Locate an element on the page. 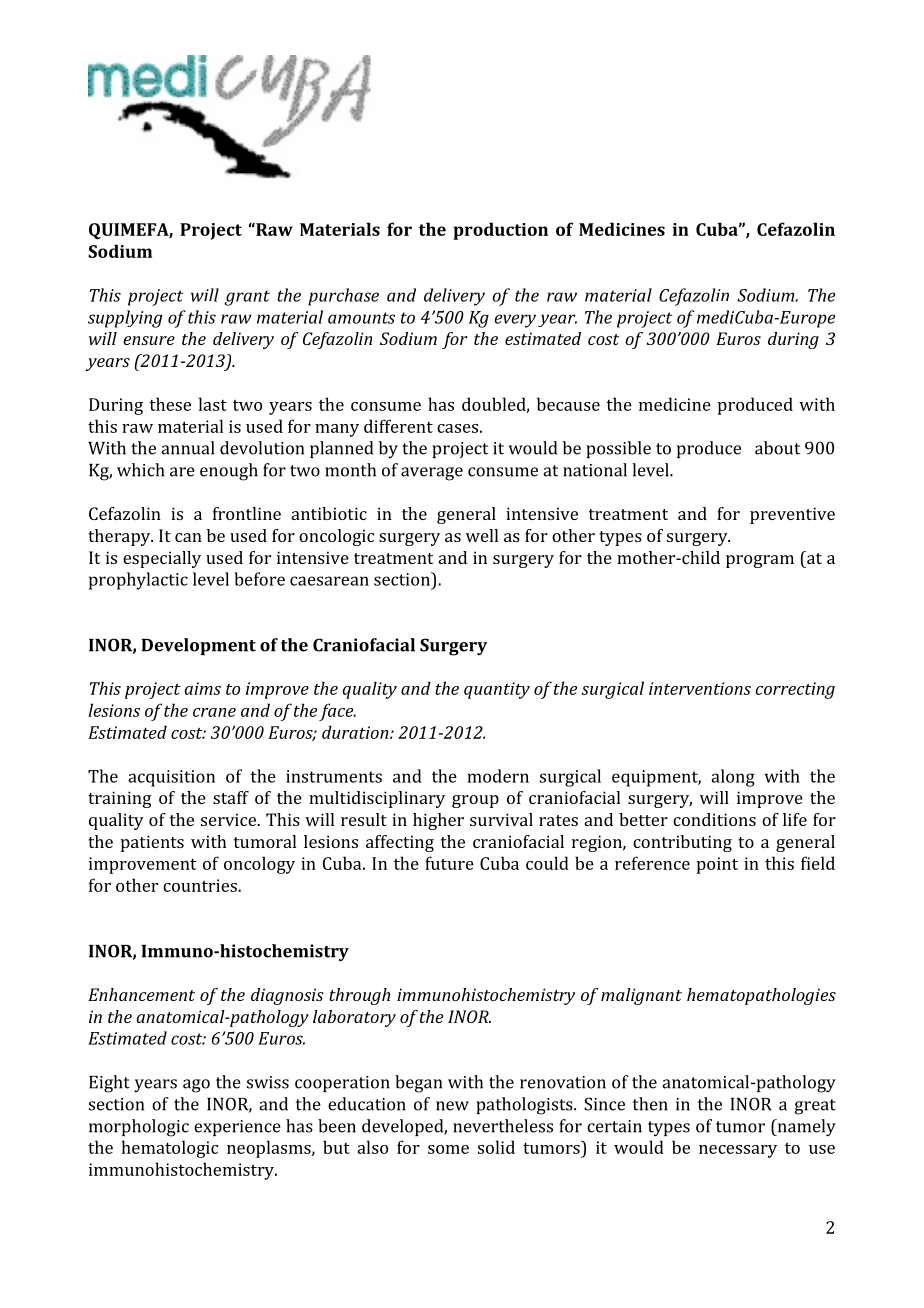  production is located at coordinates (500, 231).
